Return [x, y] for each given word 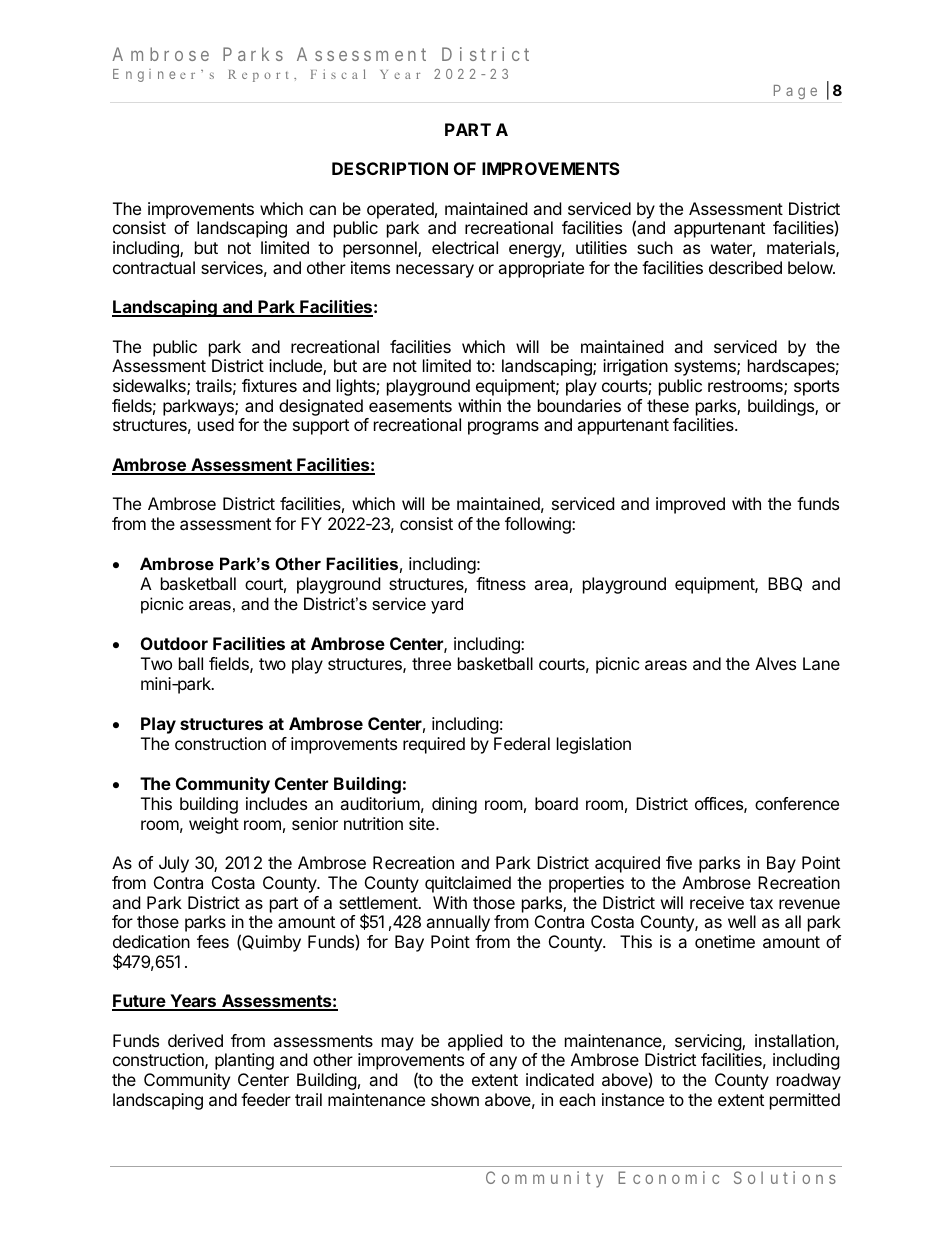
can [322, 210]
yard [447, 605]
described [745, 267]
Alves [775, 663]
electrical [465, 247]
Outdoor [174, 643]
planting [244, 1061]
